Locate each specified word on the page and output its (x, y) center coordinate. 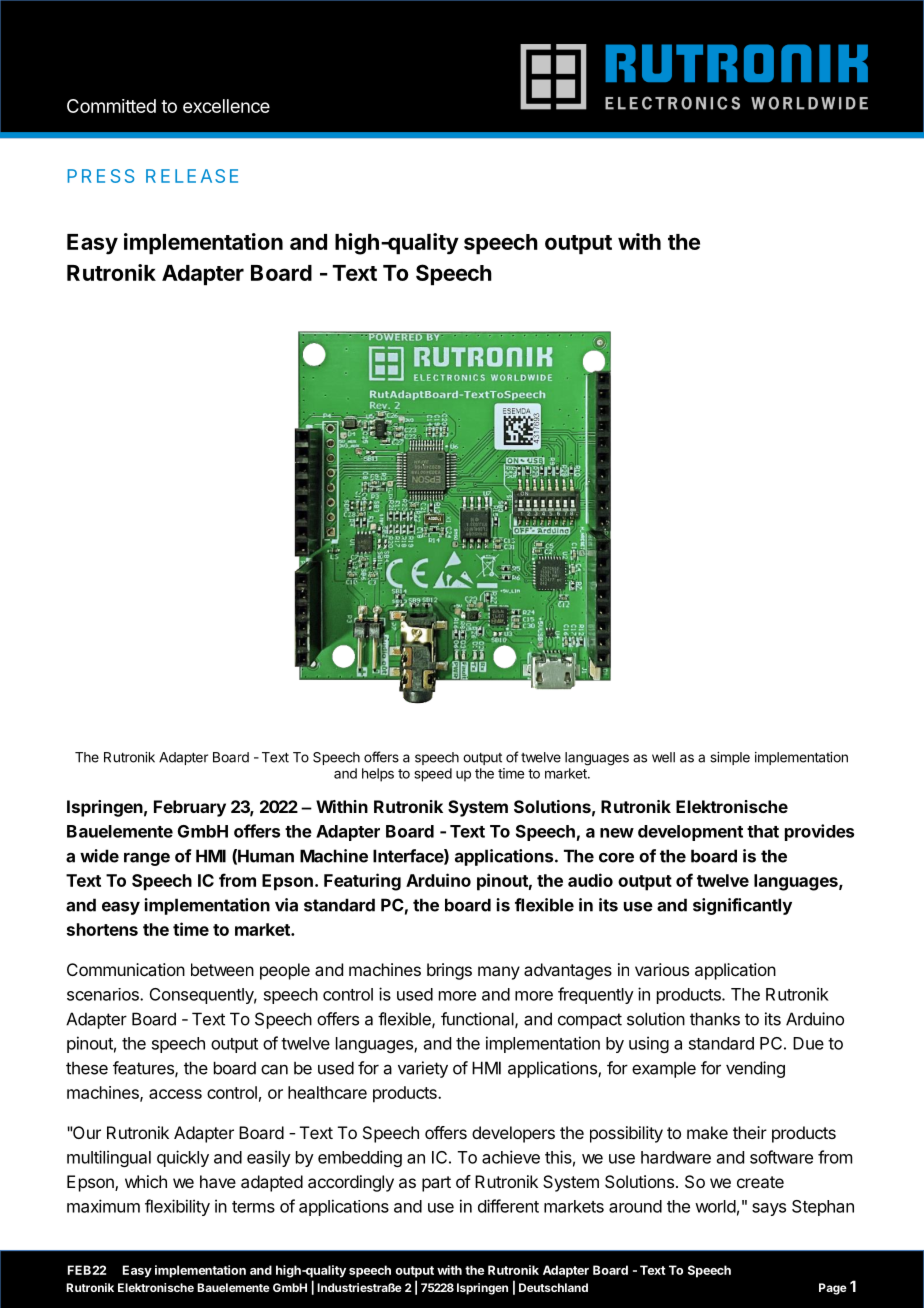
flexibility (177, 1207)
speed (433, 775)
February (190, 808)
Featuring (362, 882)
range (147, 859)
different (508, 1206)
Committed (111, 106)
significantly (742, 906)
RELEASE (192, 176)
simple (730, 758)
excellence (226, 106)
